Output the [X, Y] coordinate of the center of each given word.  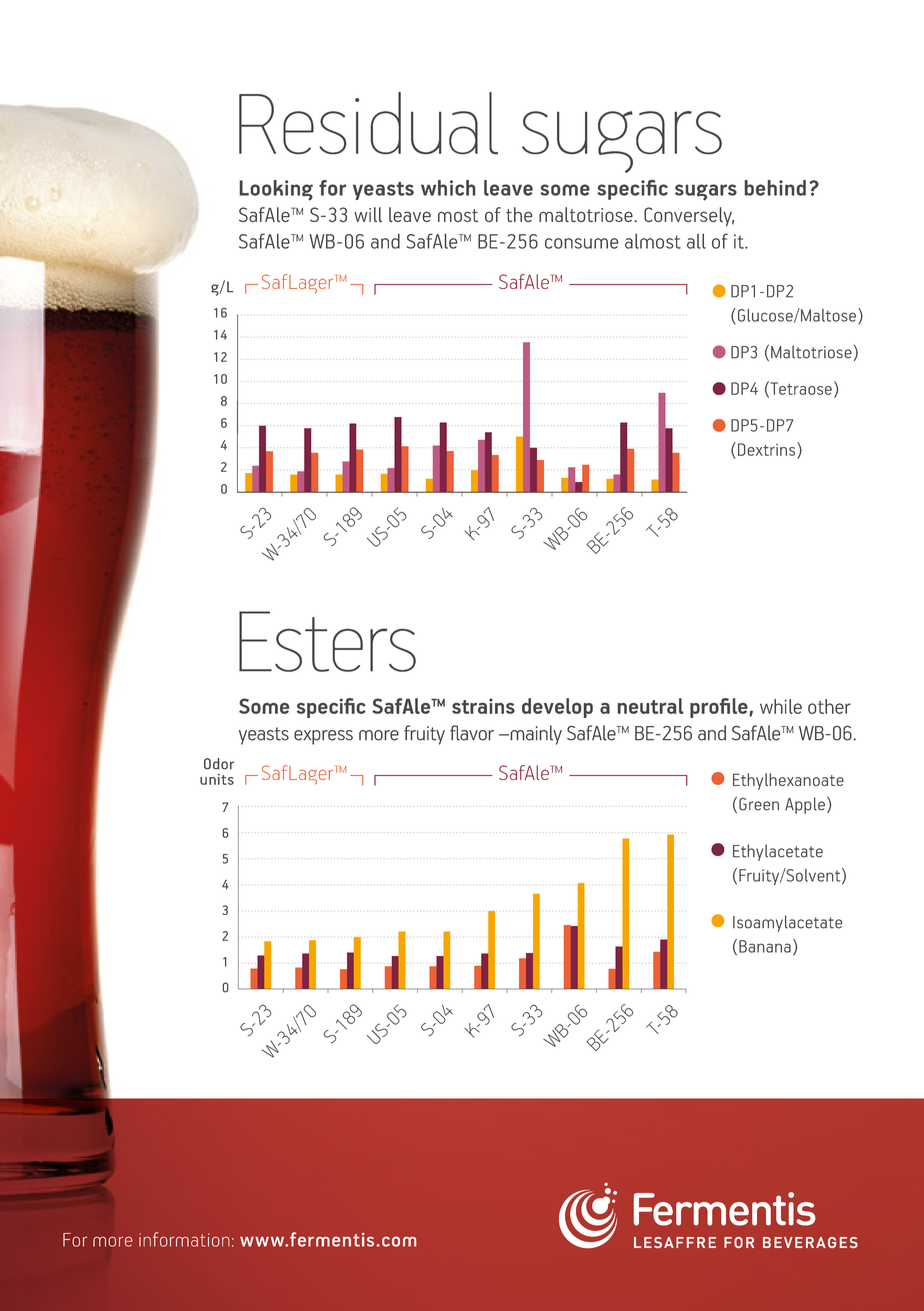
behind [775, 188]
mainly [535, 735]
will [368, 214]
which [448, 188]
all [696, 241]
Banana [765, 946]
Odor [219, 764]
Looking [276, 190]
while [781, 706]
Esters [327, 641]
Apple [805, 805]
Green [759, 804]
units [217, 779]
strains [483, 706]
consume [582, 243]
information [184, 1239]
